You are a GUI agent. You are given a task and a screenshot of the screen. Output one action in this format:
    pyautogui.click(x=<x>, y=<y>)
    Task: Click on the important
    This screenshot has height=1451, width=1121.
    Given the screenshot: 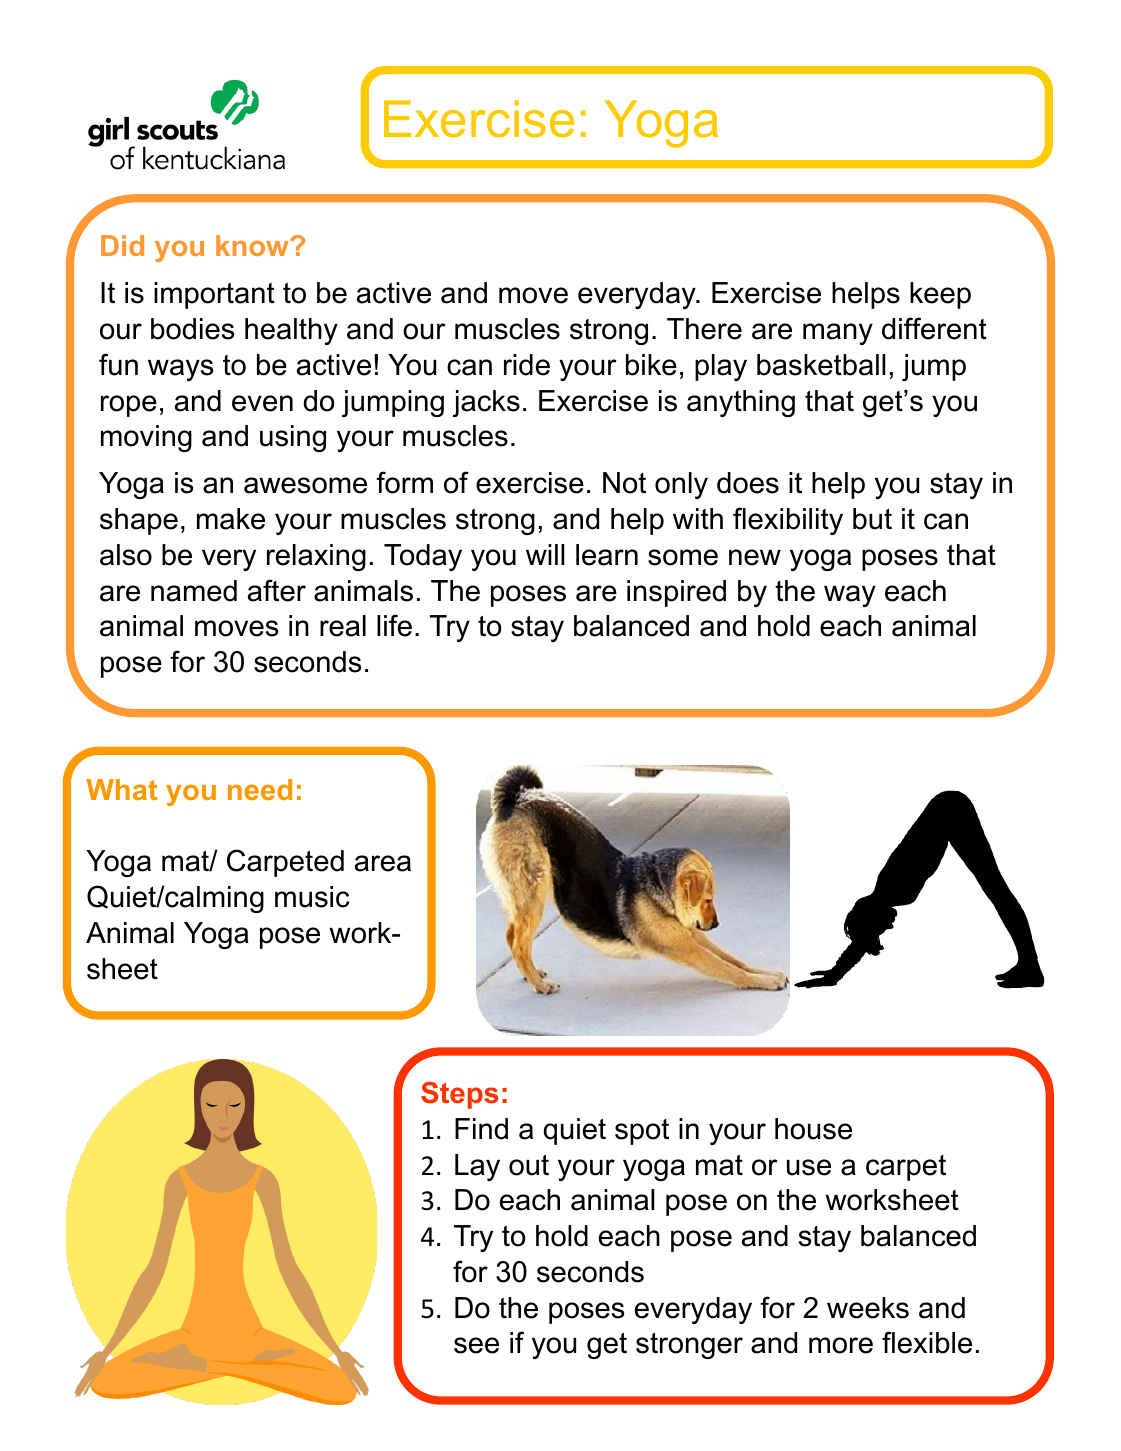 What is the action you would take?
    pyautogui.click(x=214, y=295)
